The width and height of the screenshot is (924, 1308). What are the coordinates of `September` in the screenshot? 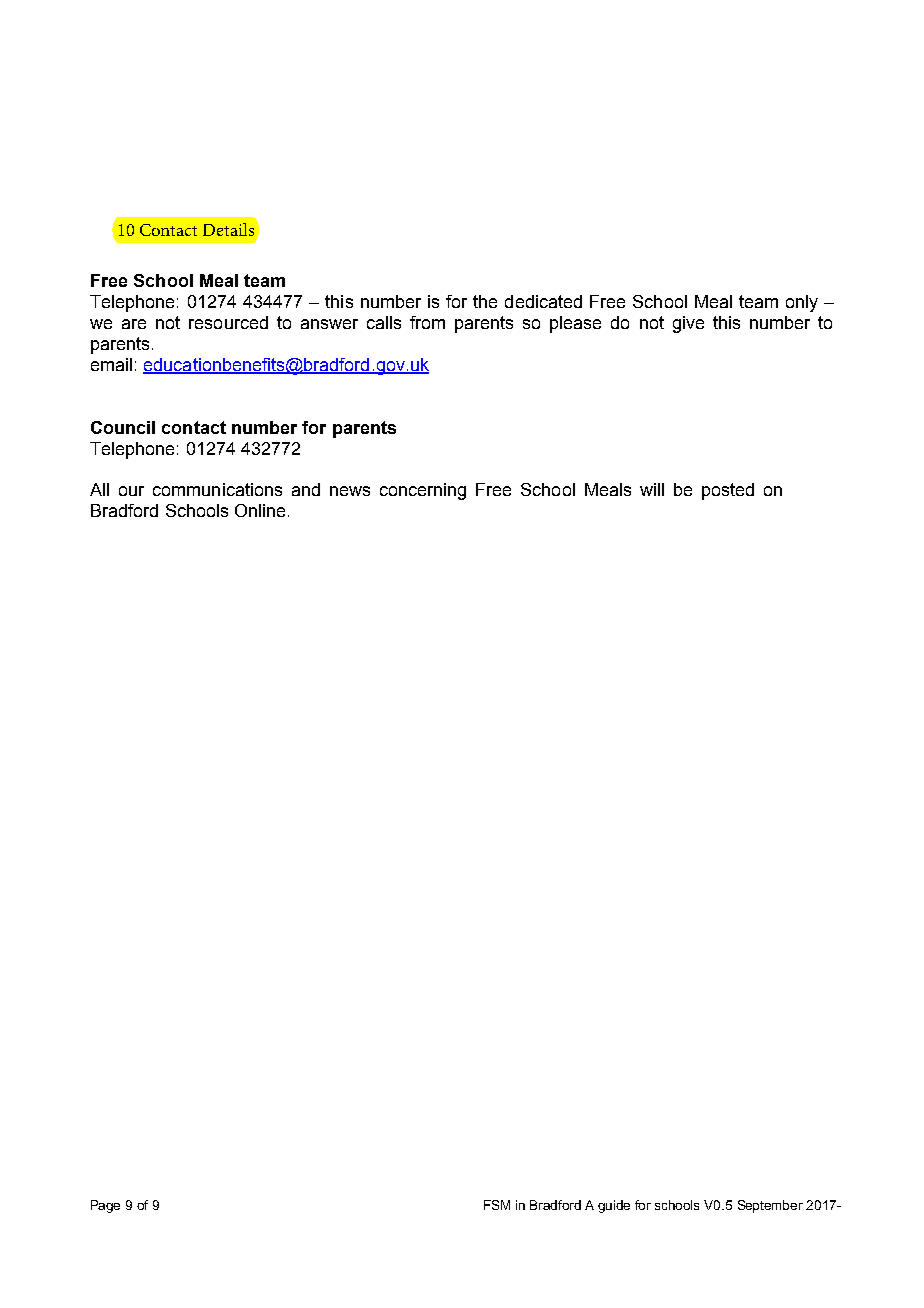 It's located at (770, 1206).
